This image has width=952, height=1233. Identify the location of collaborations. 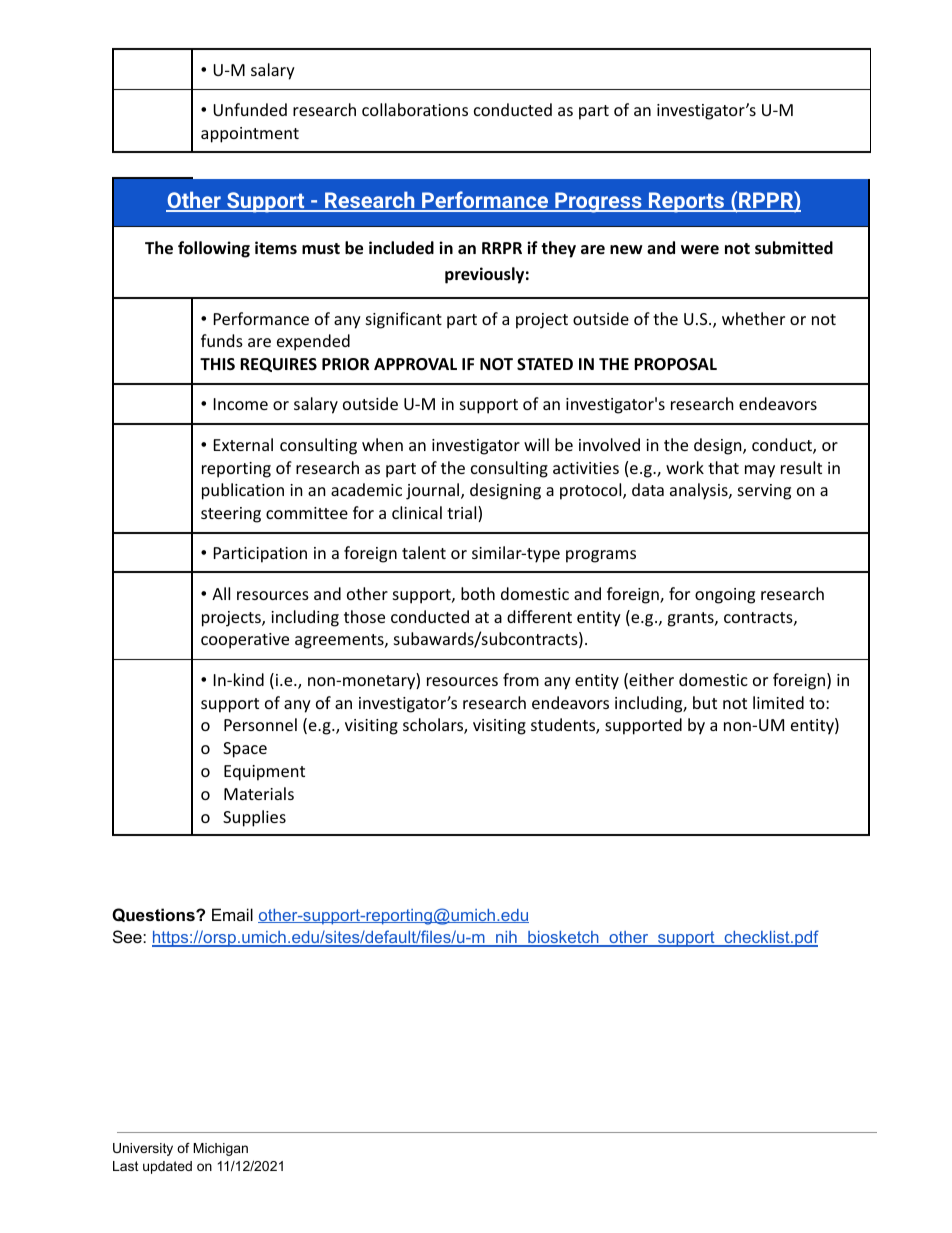
(415, 109).
